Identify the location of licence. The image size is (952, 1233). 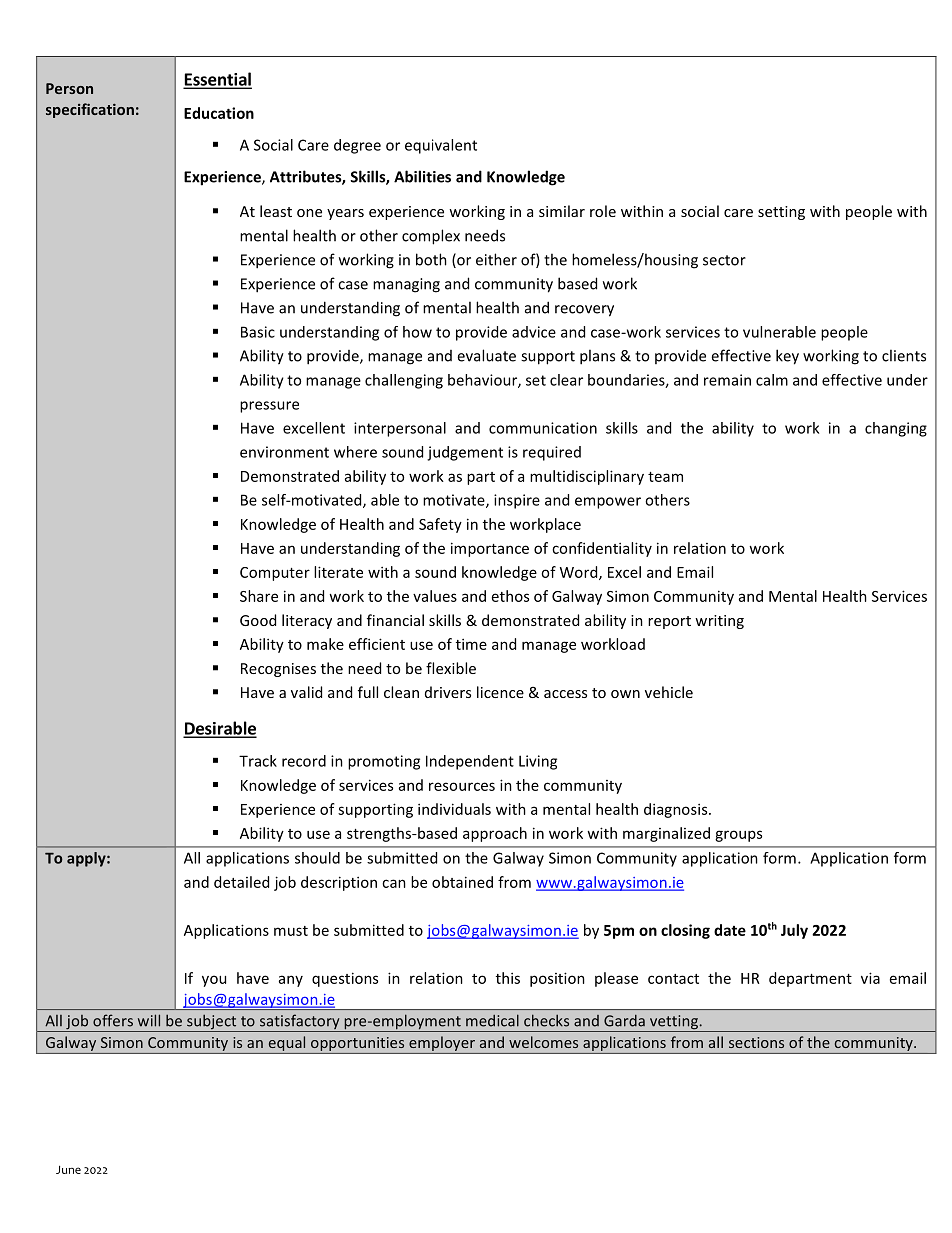
(500, 692).
